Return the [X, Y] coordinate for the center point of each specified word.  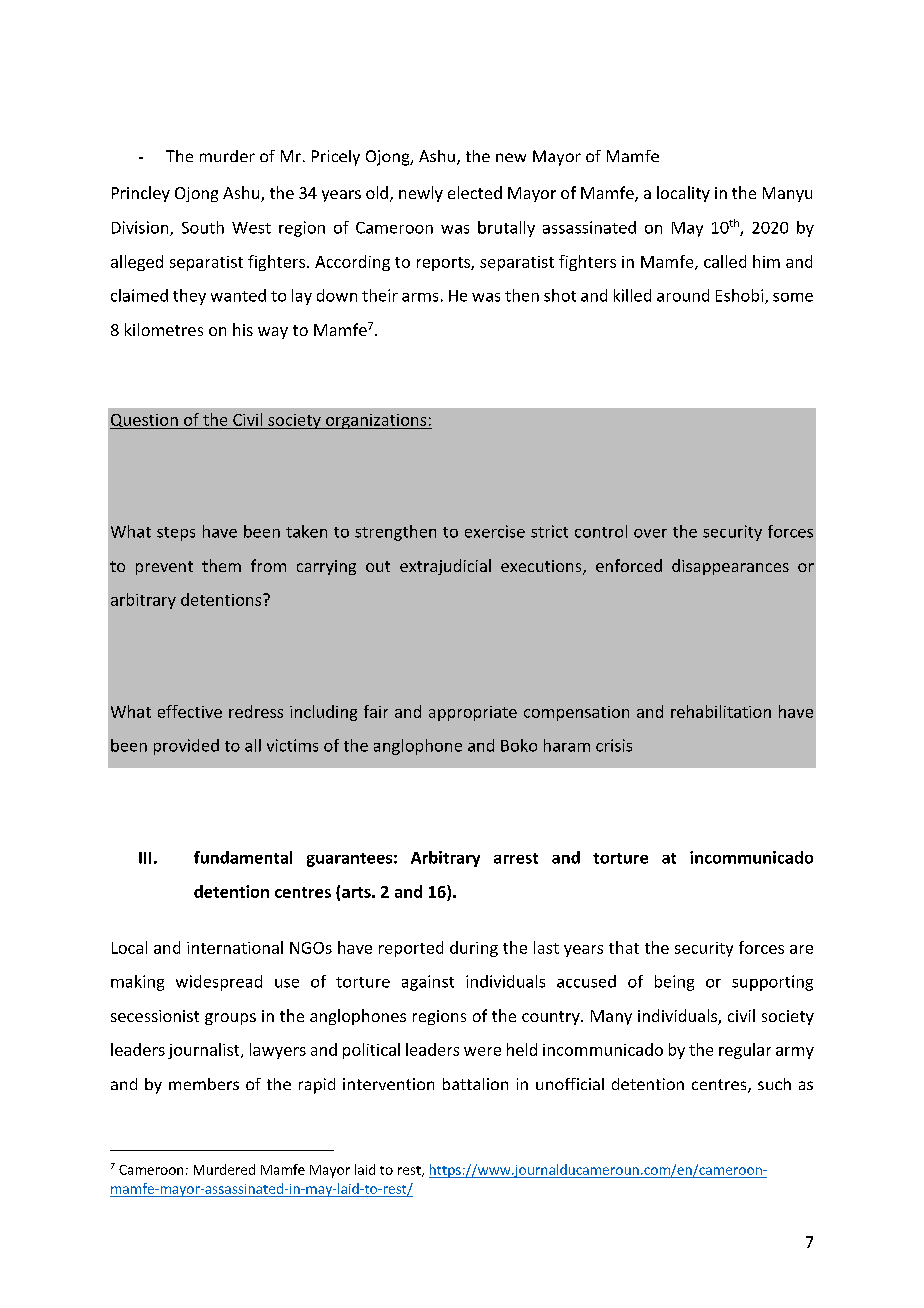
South [203, 227]
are [801, 949]
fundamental [243, 857]
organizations [376, 421]
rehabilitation [721, 711]
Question [145, 421]
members [204, 1084]
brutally [506, 229]
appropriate [473, 713]
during [474, 949]
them [221, 565]
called [725, 261]
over [650, 533]
